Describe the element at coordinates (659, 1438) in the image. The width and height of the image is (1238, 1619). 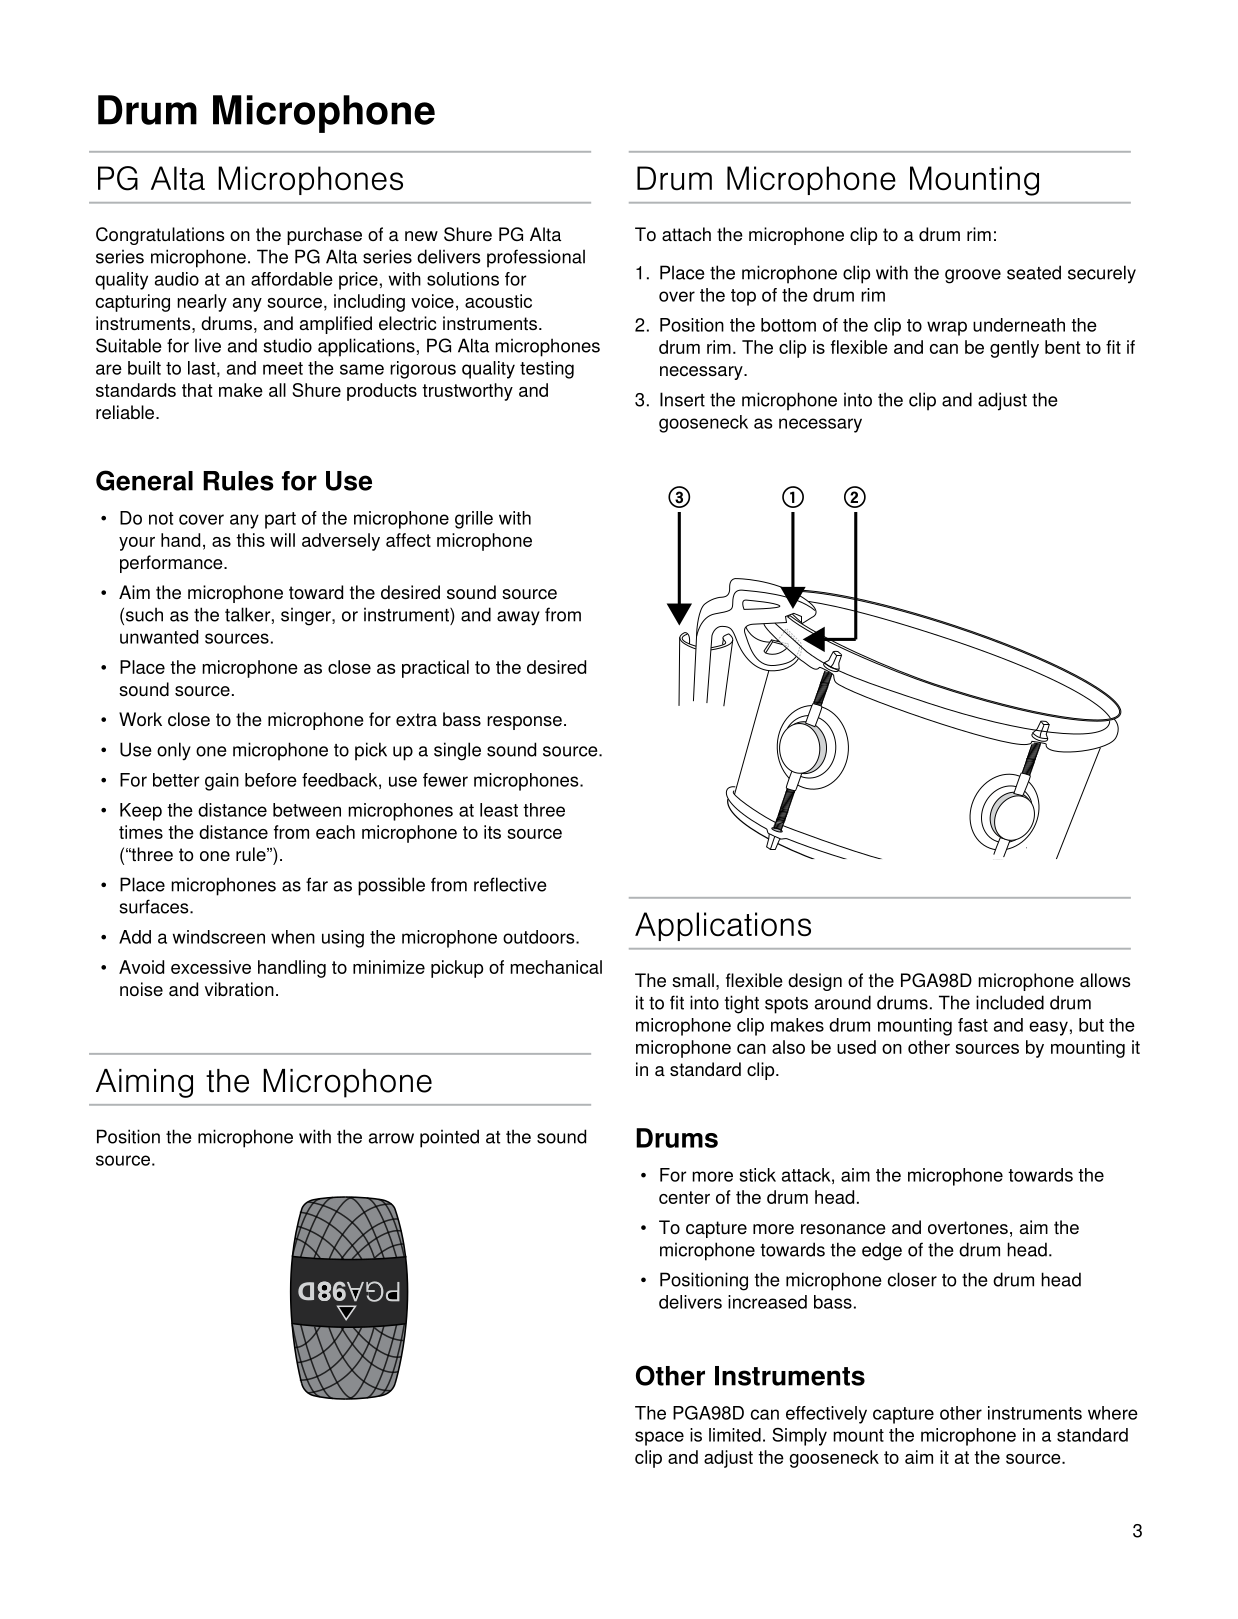
I see `space` at that location.
